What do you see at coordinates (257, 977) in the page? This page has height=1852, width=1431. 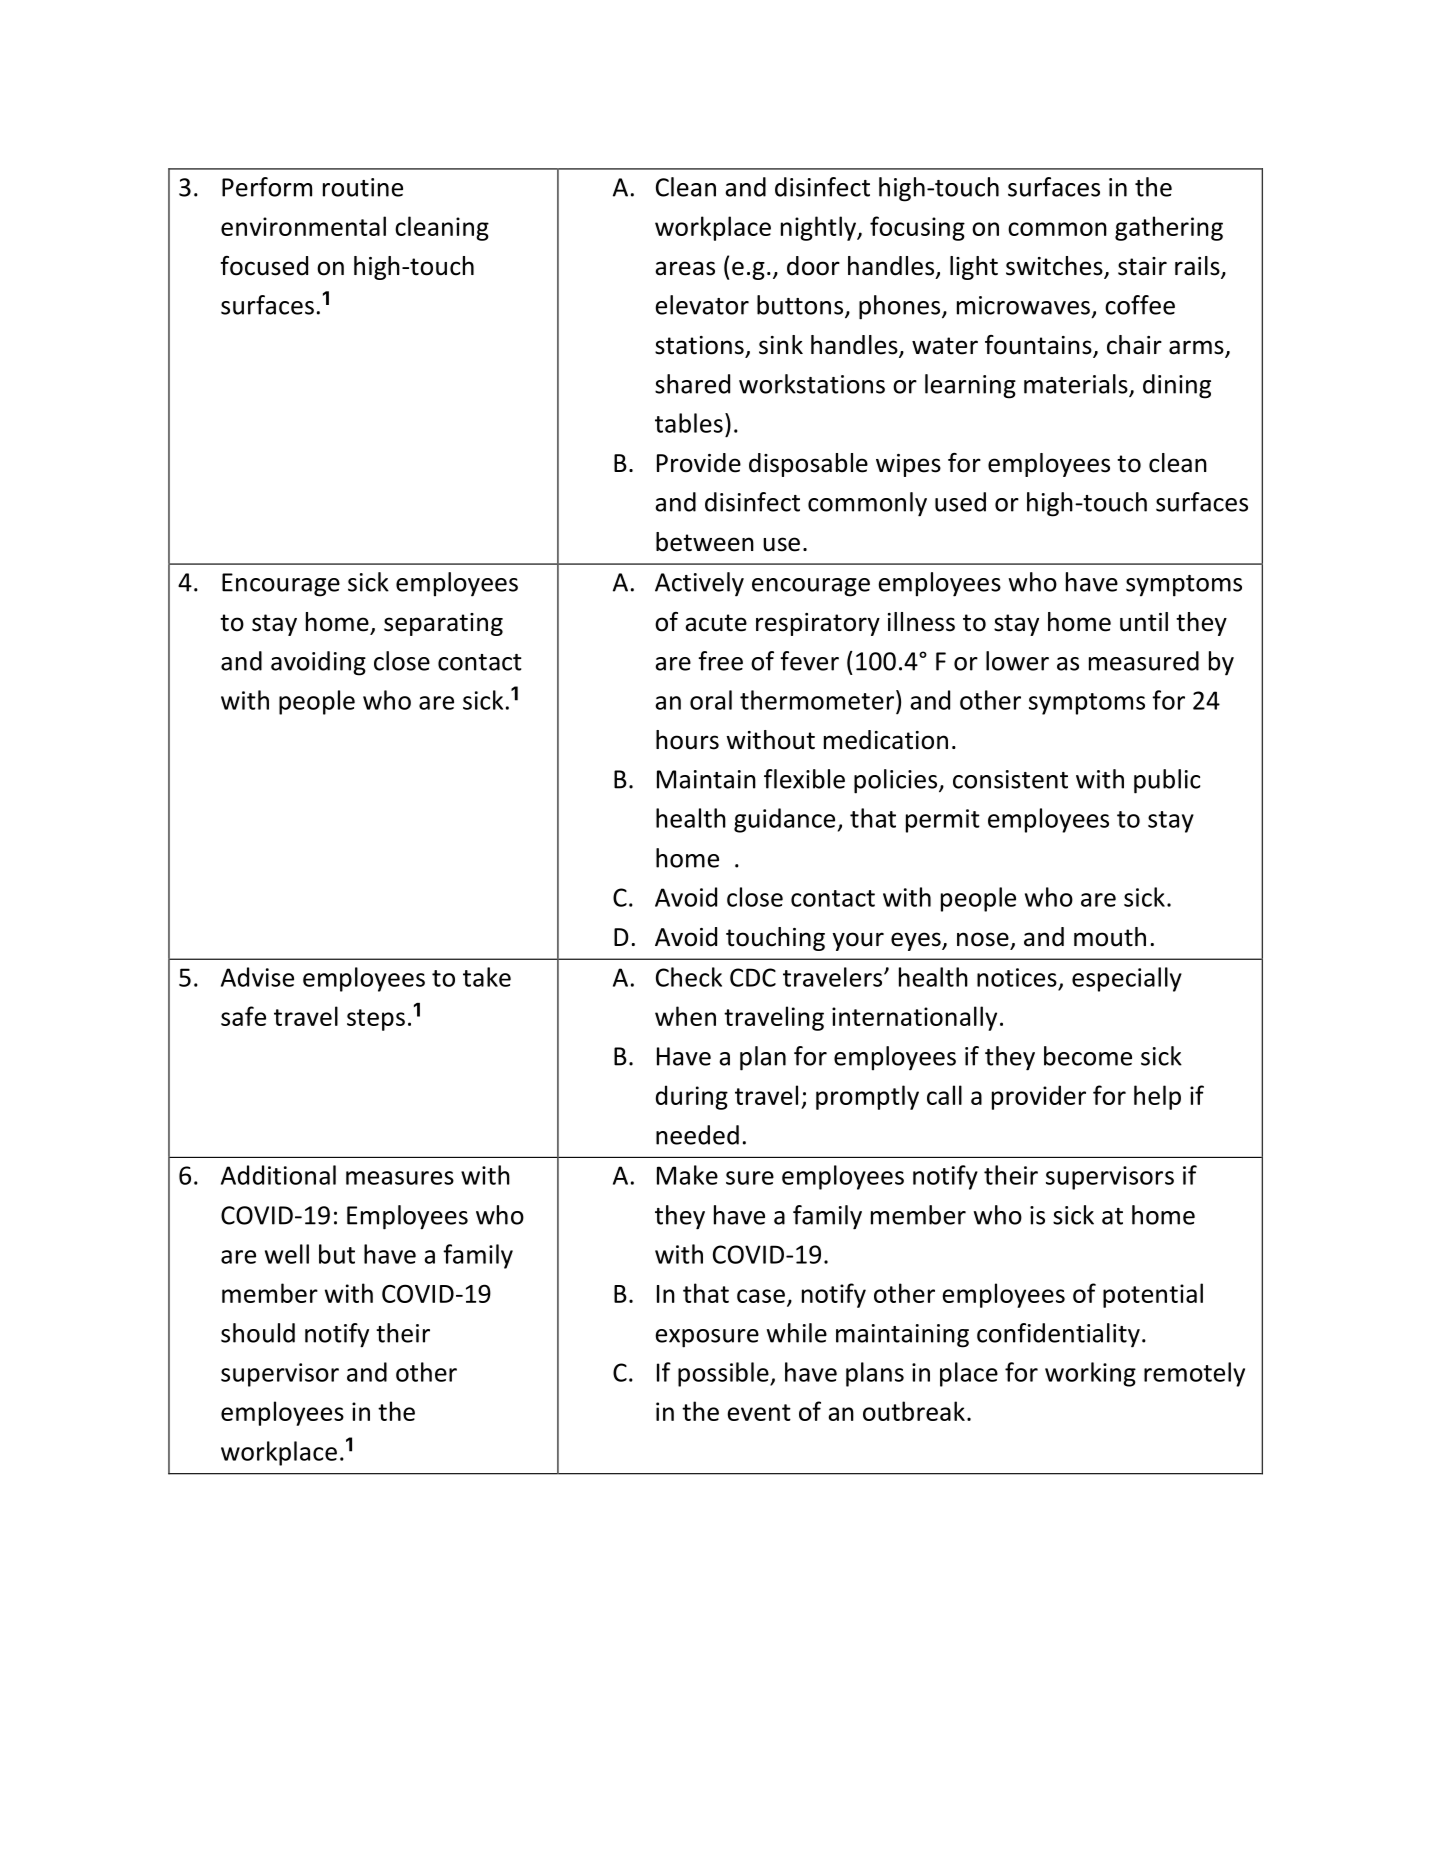 I see `Advise` at bounding box center [257, 977].
